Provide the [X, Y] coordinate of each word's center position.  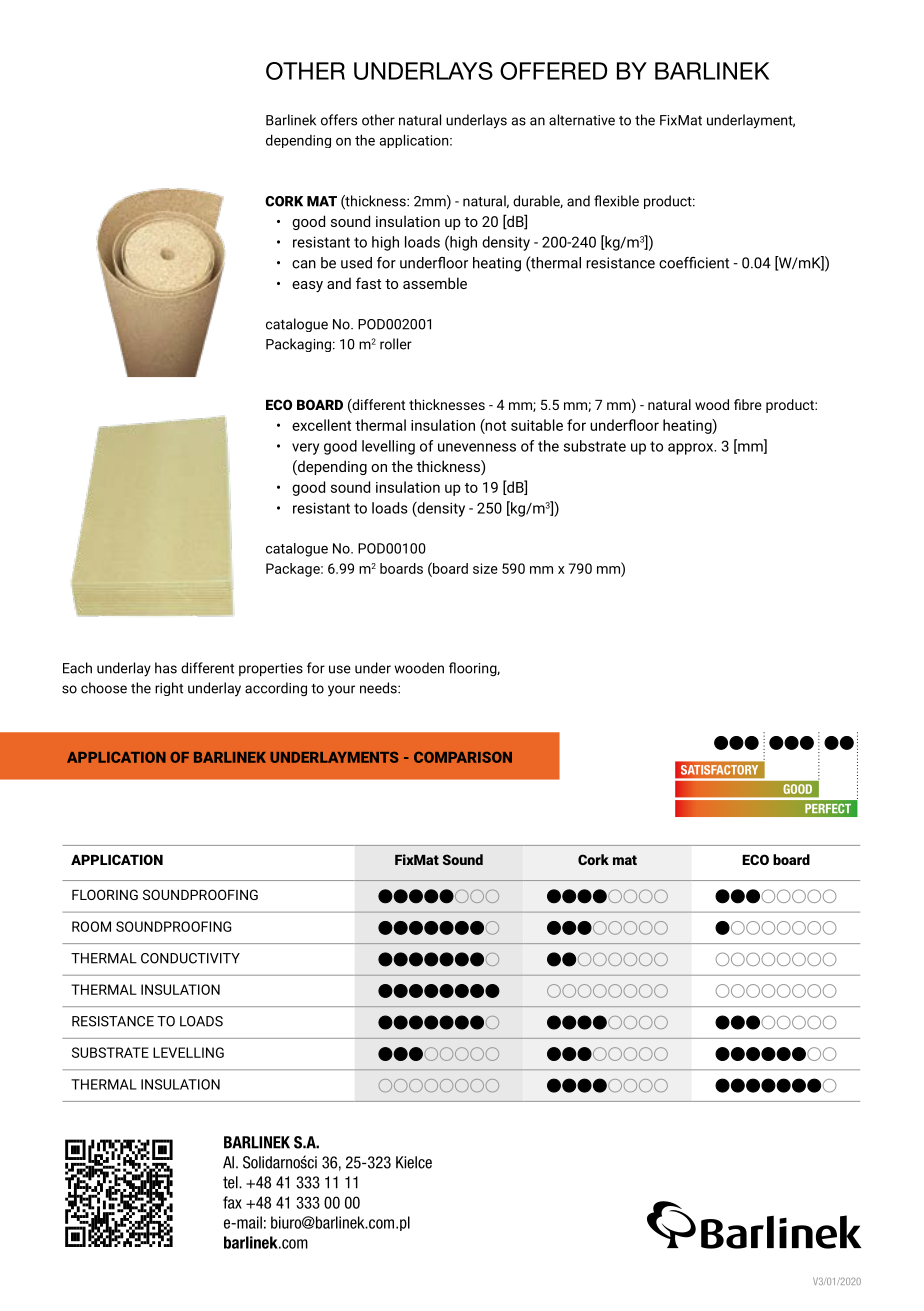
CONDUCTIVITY [190, 958]
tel [231, 1182]
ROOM [91, 926]
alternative [582, 120]
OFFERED [554, 71]
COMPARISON [463, 757]
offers [339, 120]
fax [232, 1202]
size [485, 568]
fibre [748, 404]
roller [396, 344]
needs [379, 688]
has [166, 668]
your [341, 691]
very [305, 449]
